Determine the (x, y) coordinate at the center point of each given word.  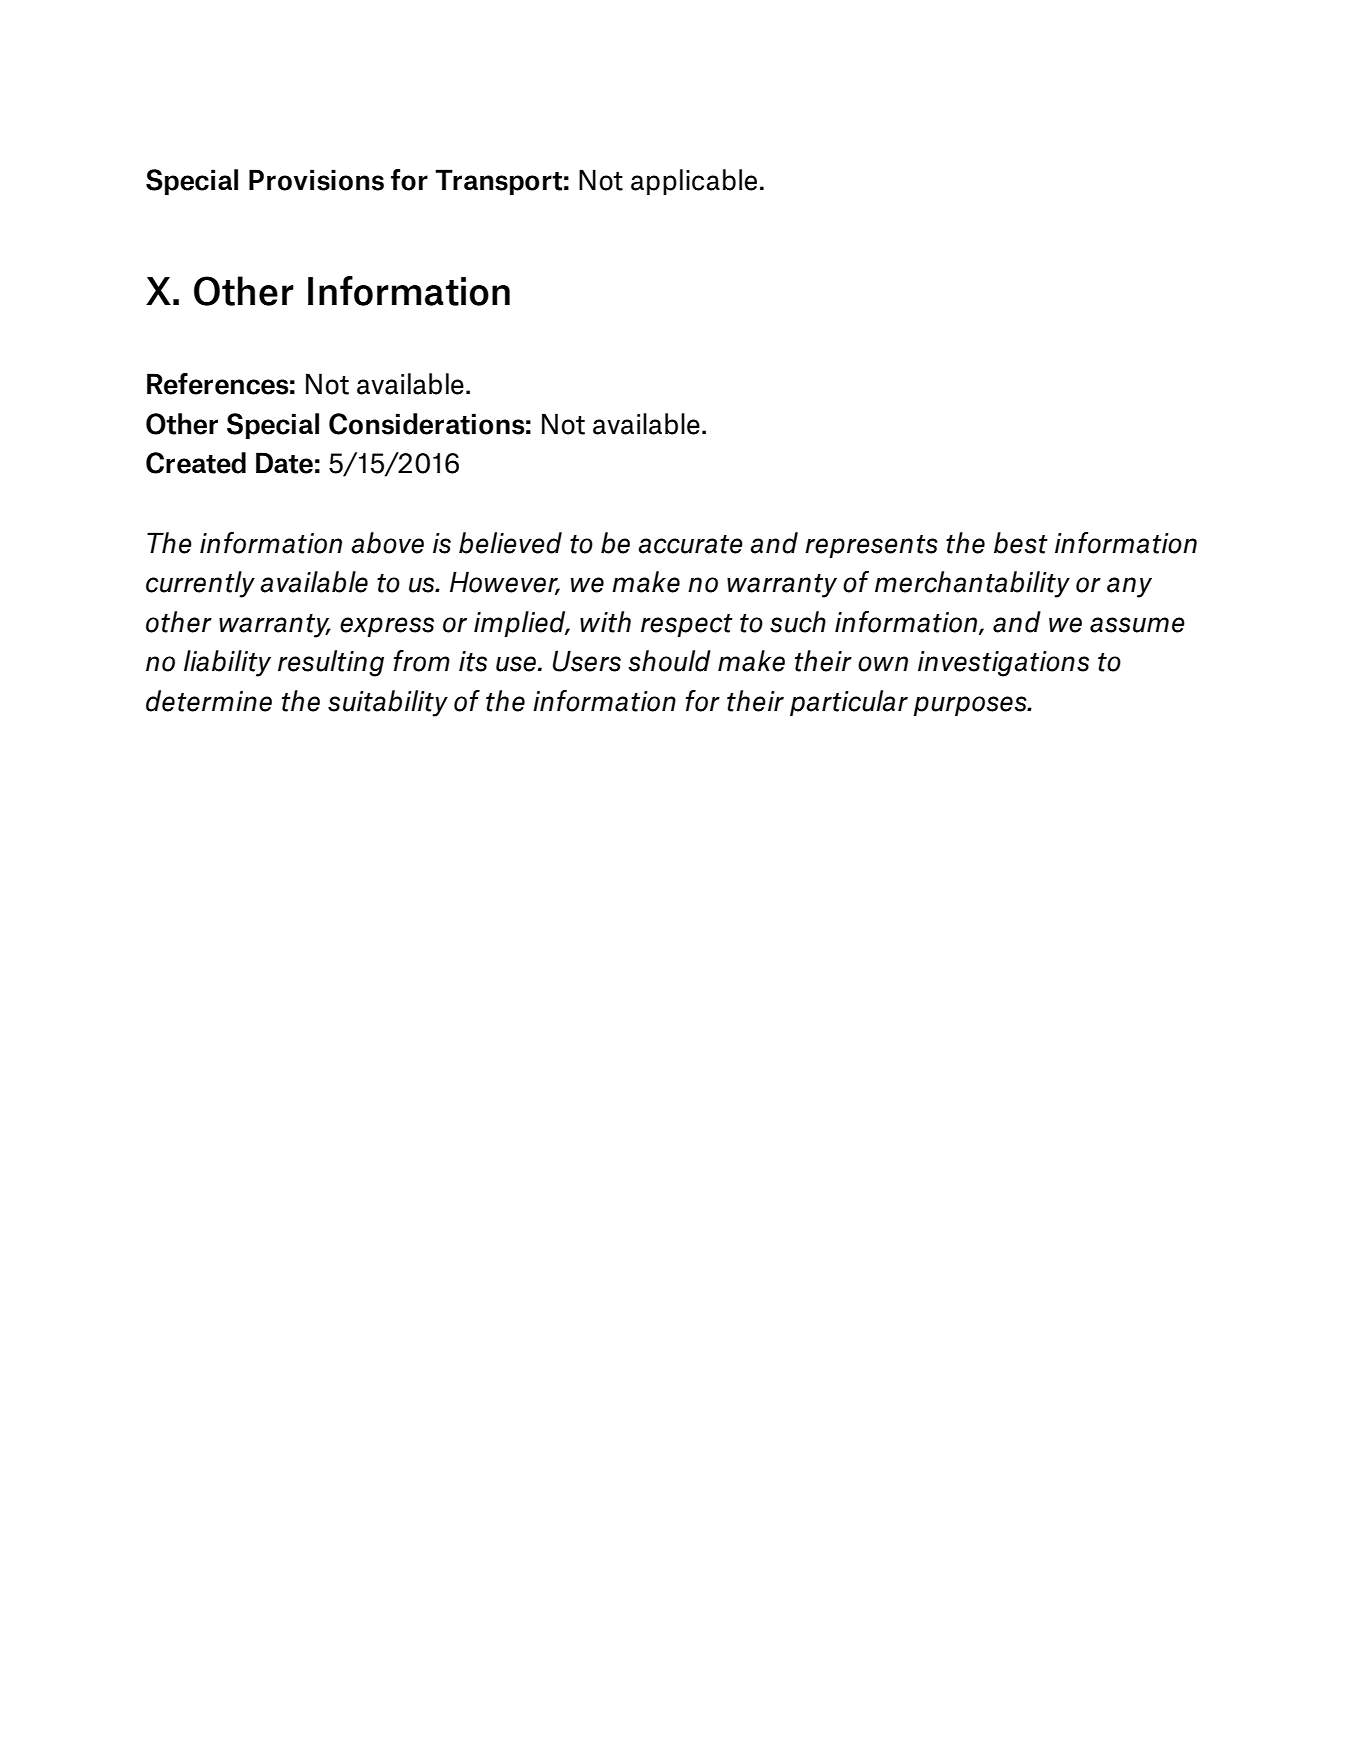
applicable (694, 182)
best (1021, 543)
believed (510, 543)
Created (196, 463)
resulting (331, 663)
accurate (690, 544)
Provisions (316, 180)
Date (284, 463)
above (387, 543)
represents (871, 546)
